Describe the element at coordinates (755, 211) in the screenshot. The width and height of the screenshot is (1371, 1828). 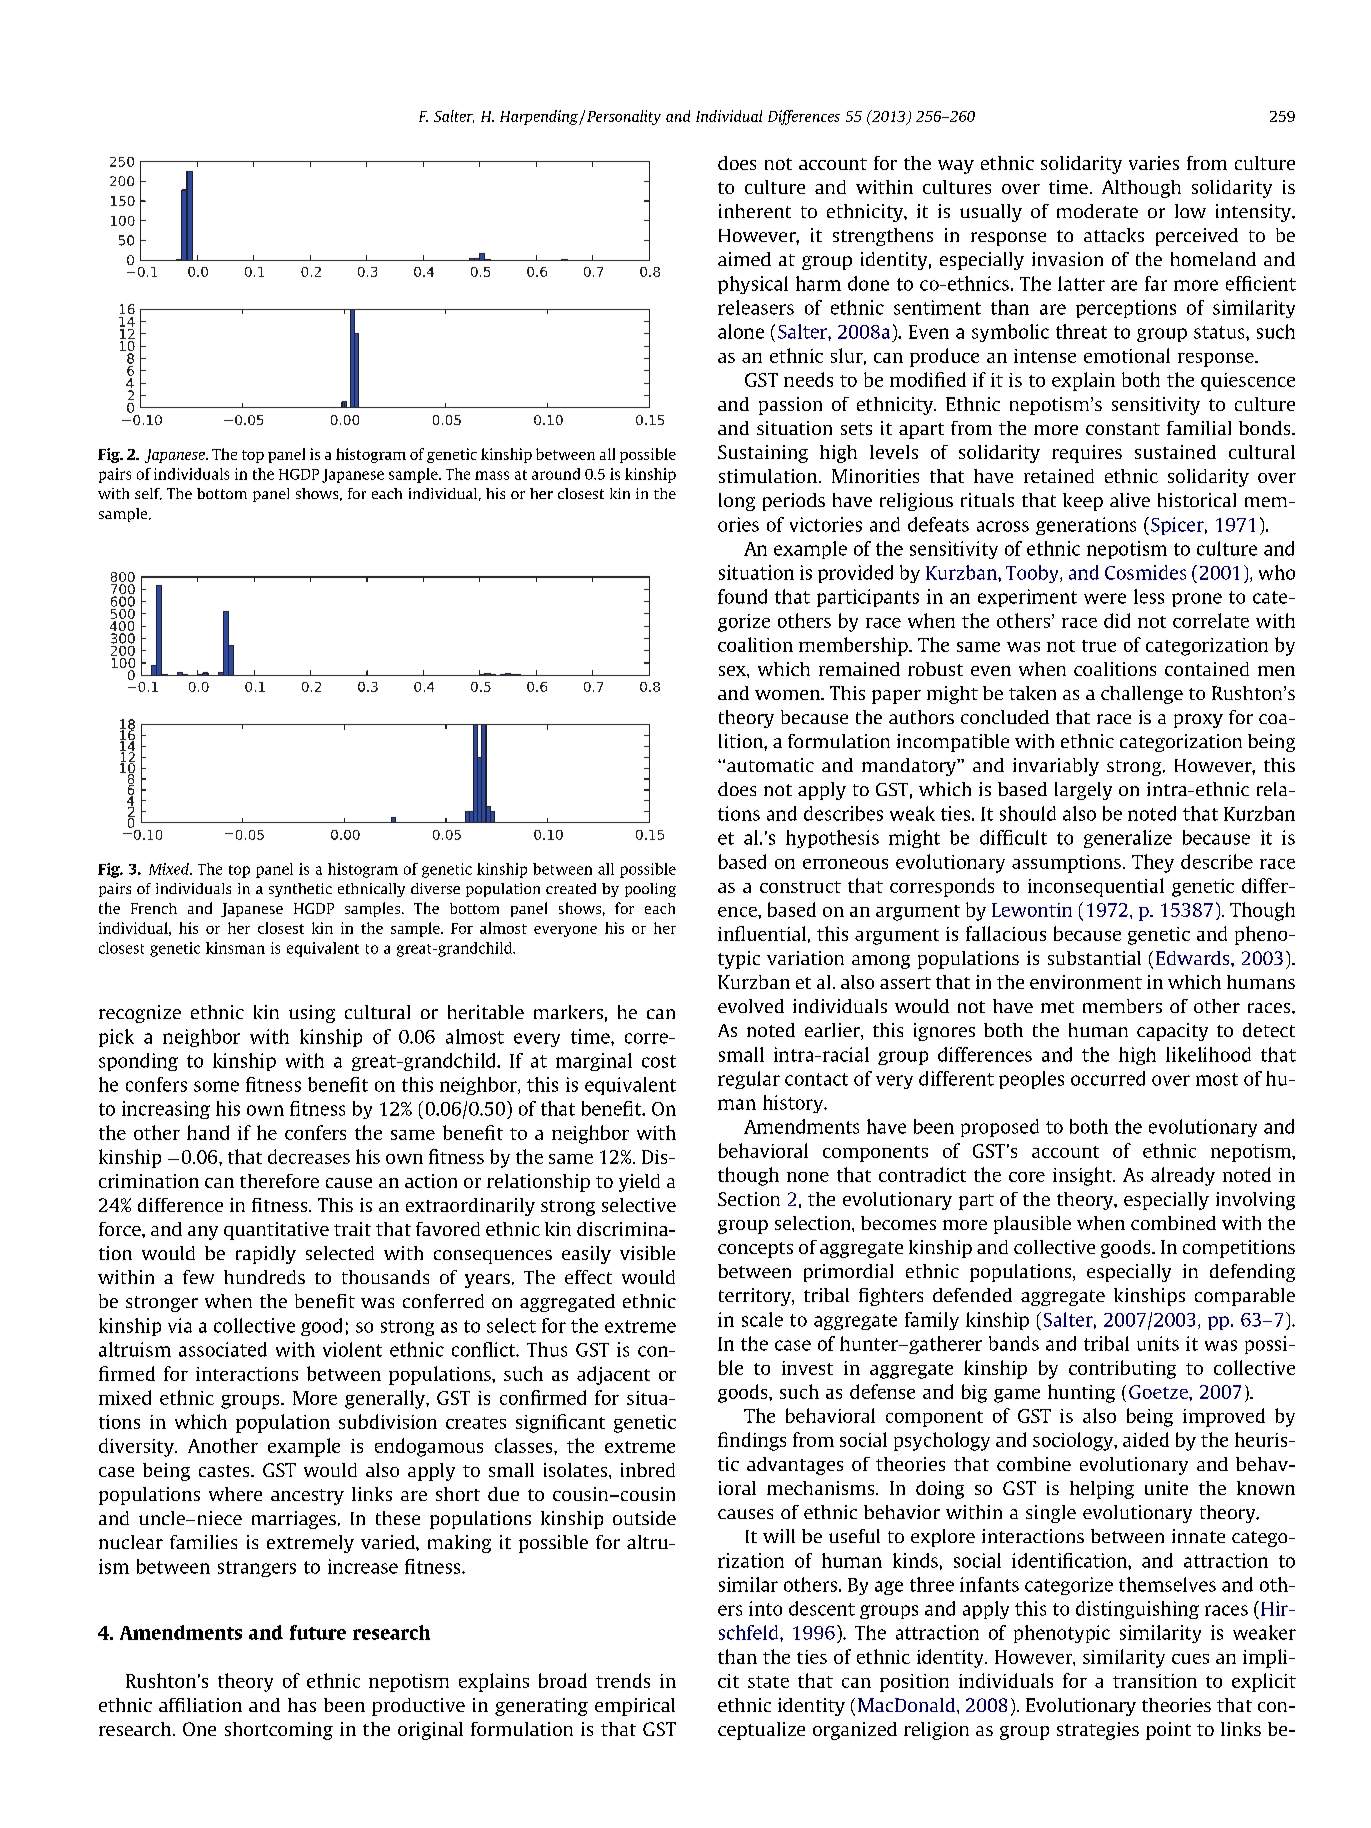
I see `inherent` at that location.
